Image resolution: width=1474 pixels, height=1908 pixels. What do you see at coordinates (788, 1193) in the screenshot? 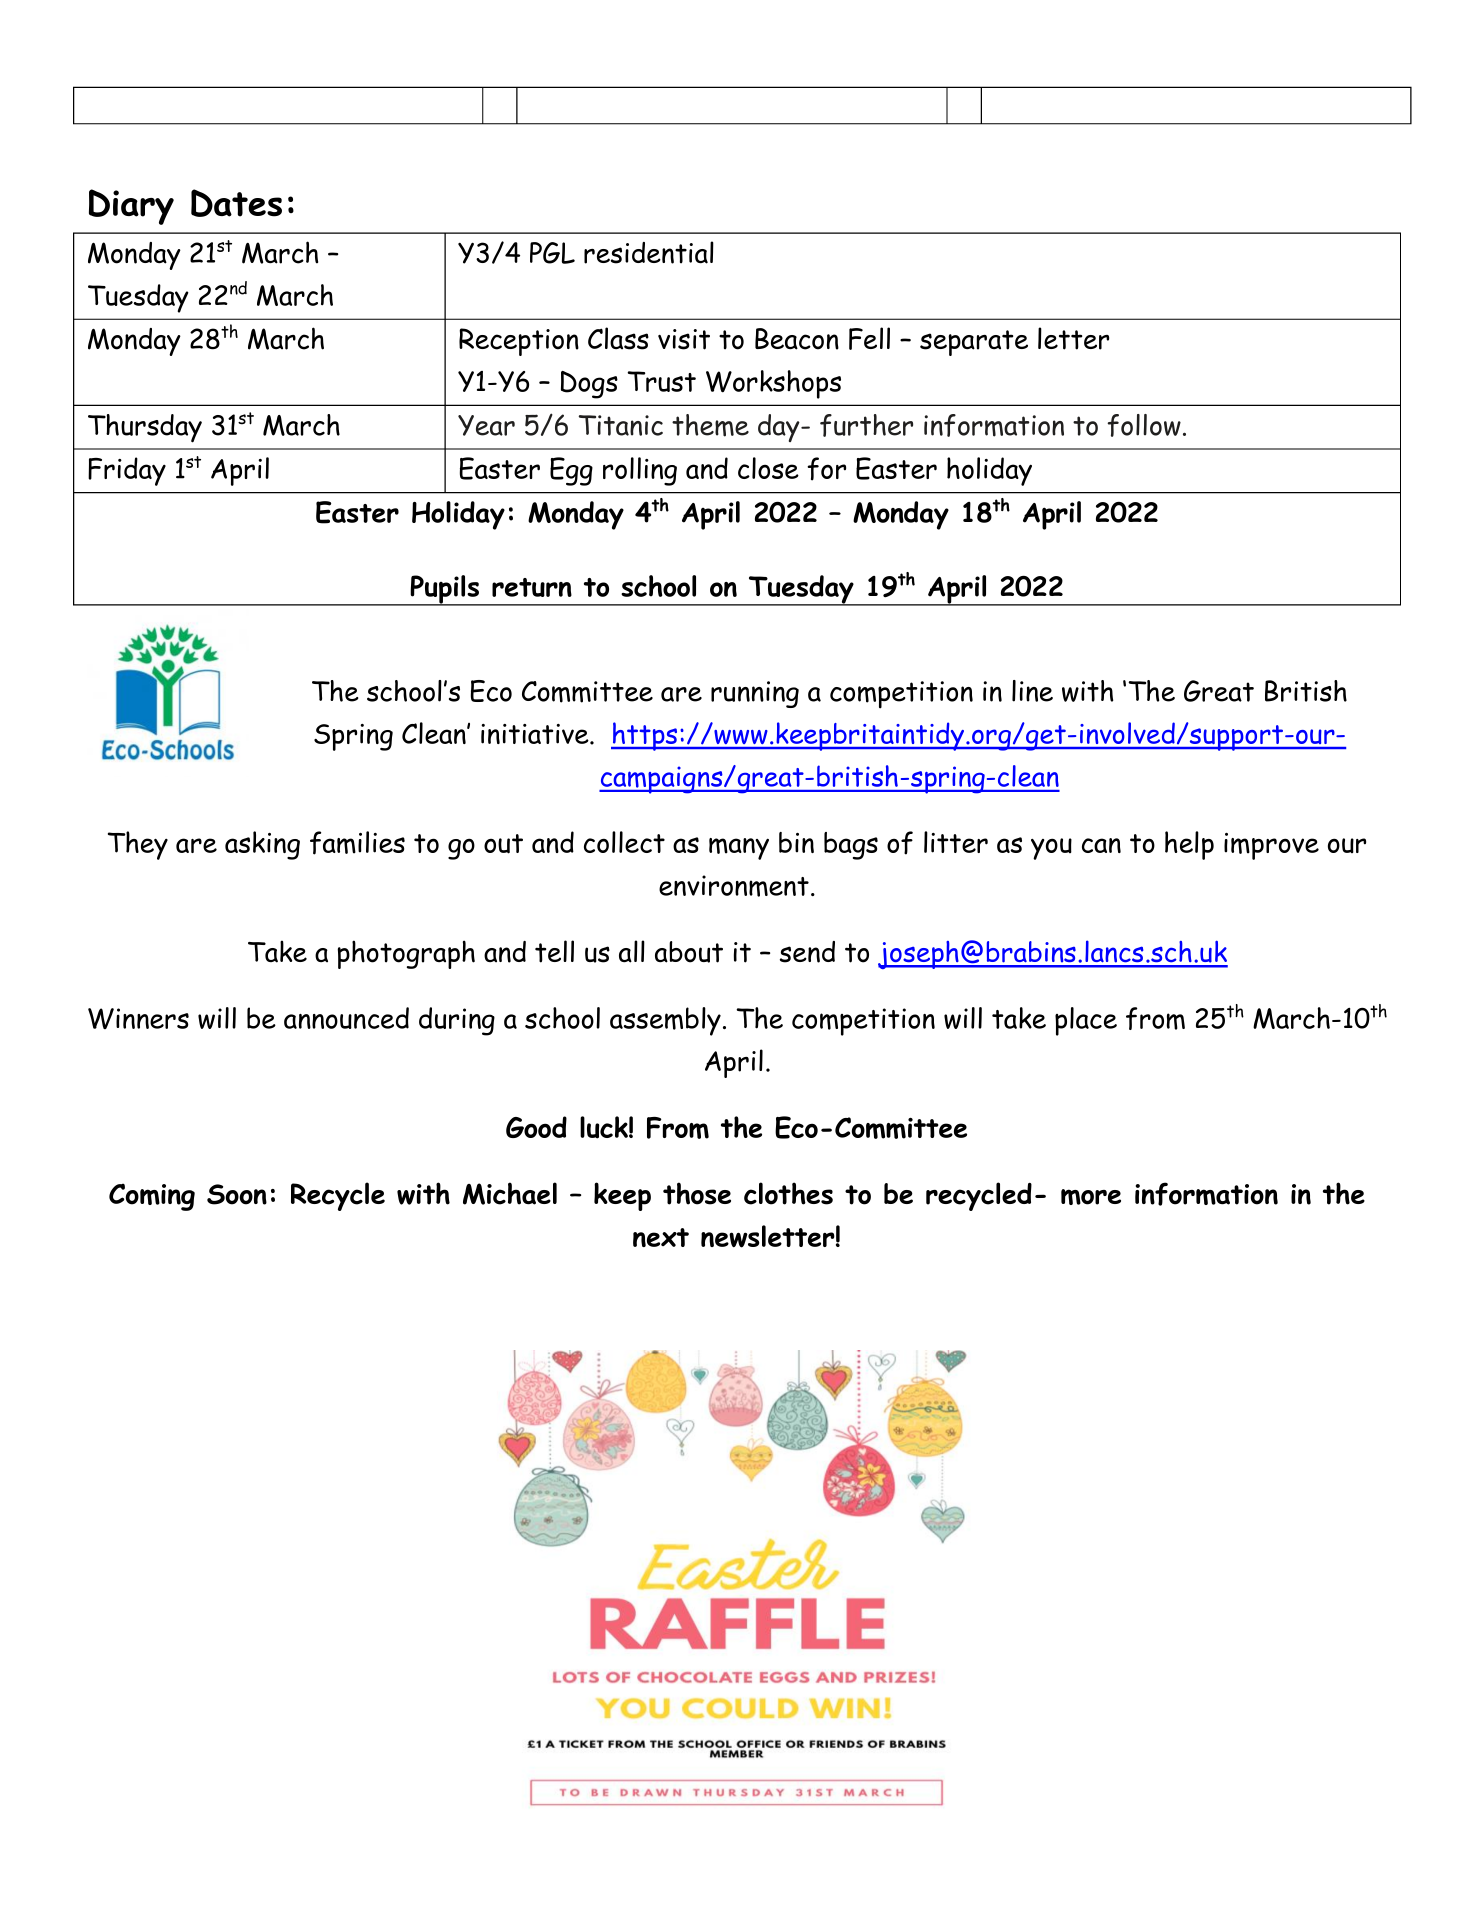
I see `clothes` at bounding box center [788, 1193].
